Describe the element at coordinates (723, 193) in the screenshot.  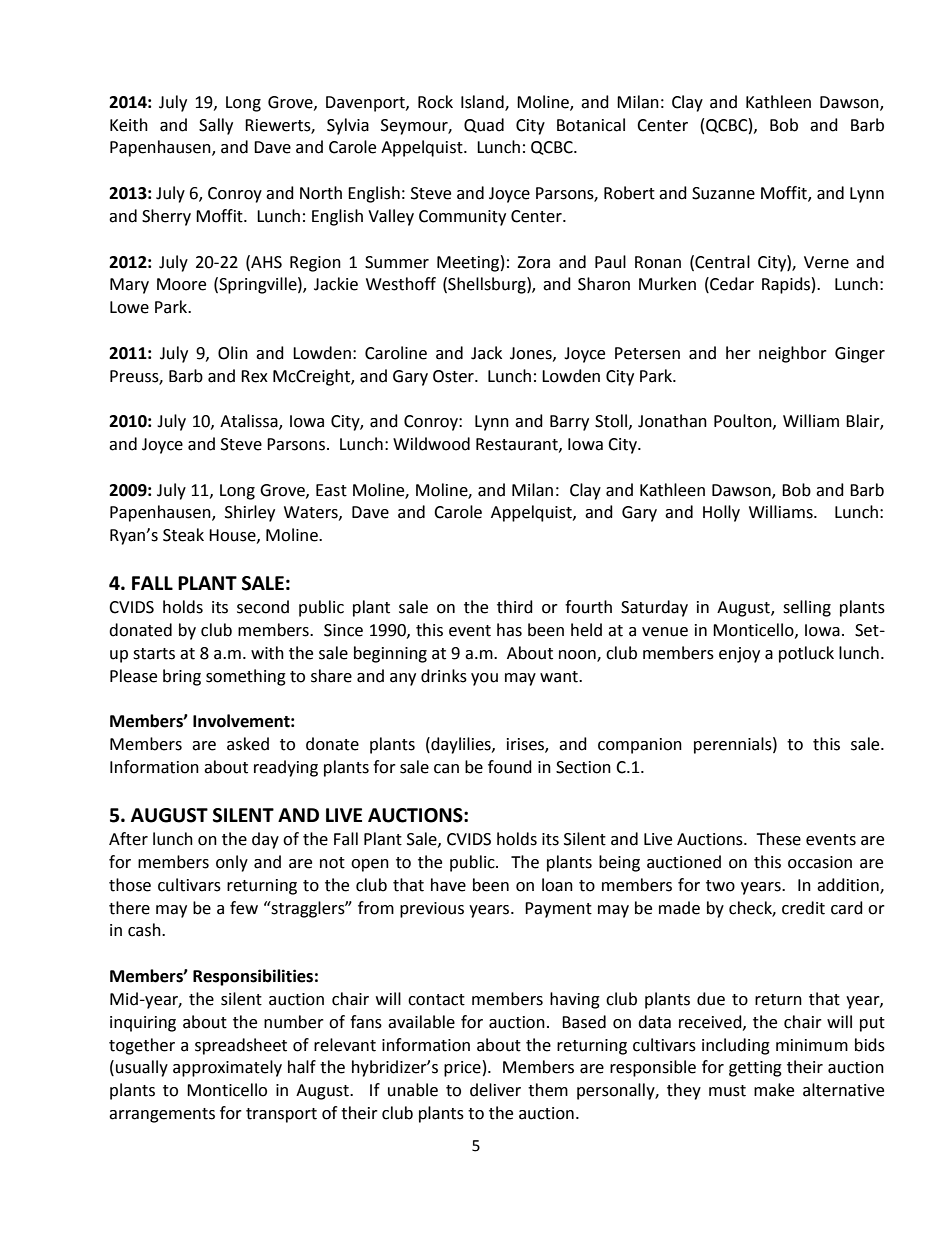
I see `Suzanne` at that location.
